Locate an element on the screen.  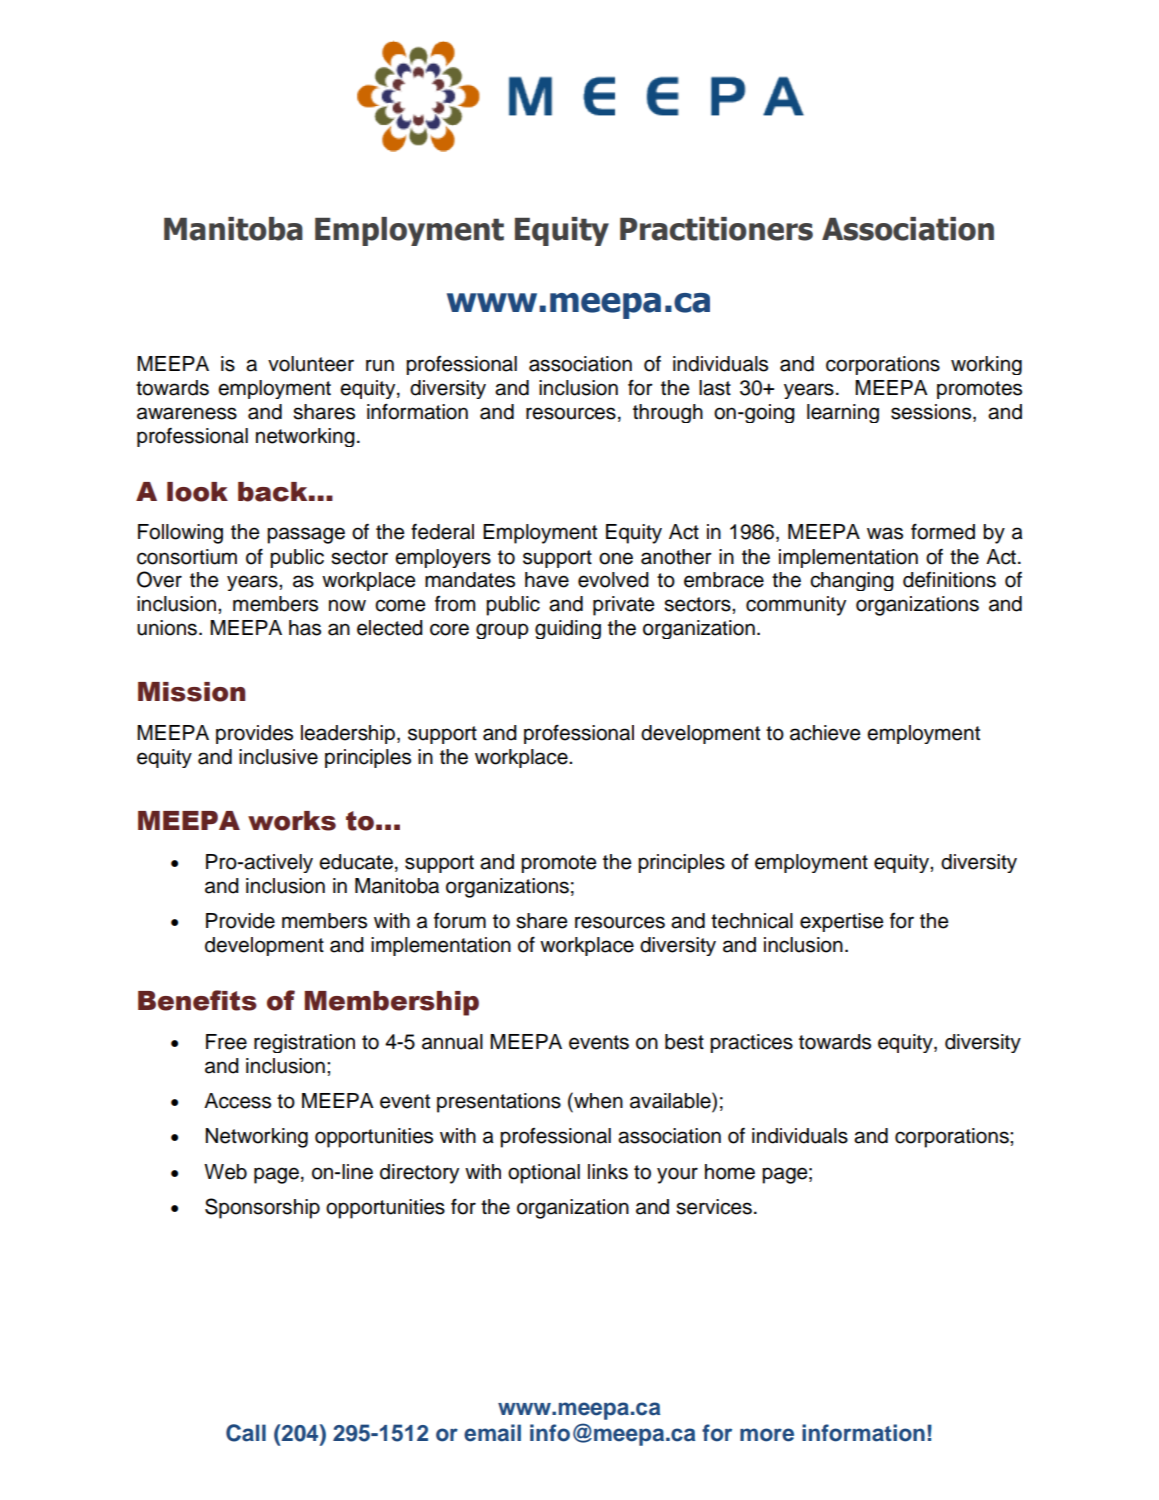
Free is located at coordinates (226, 1042).
